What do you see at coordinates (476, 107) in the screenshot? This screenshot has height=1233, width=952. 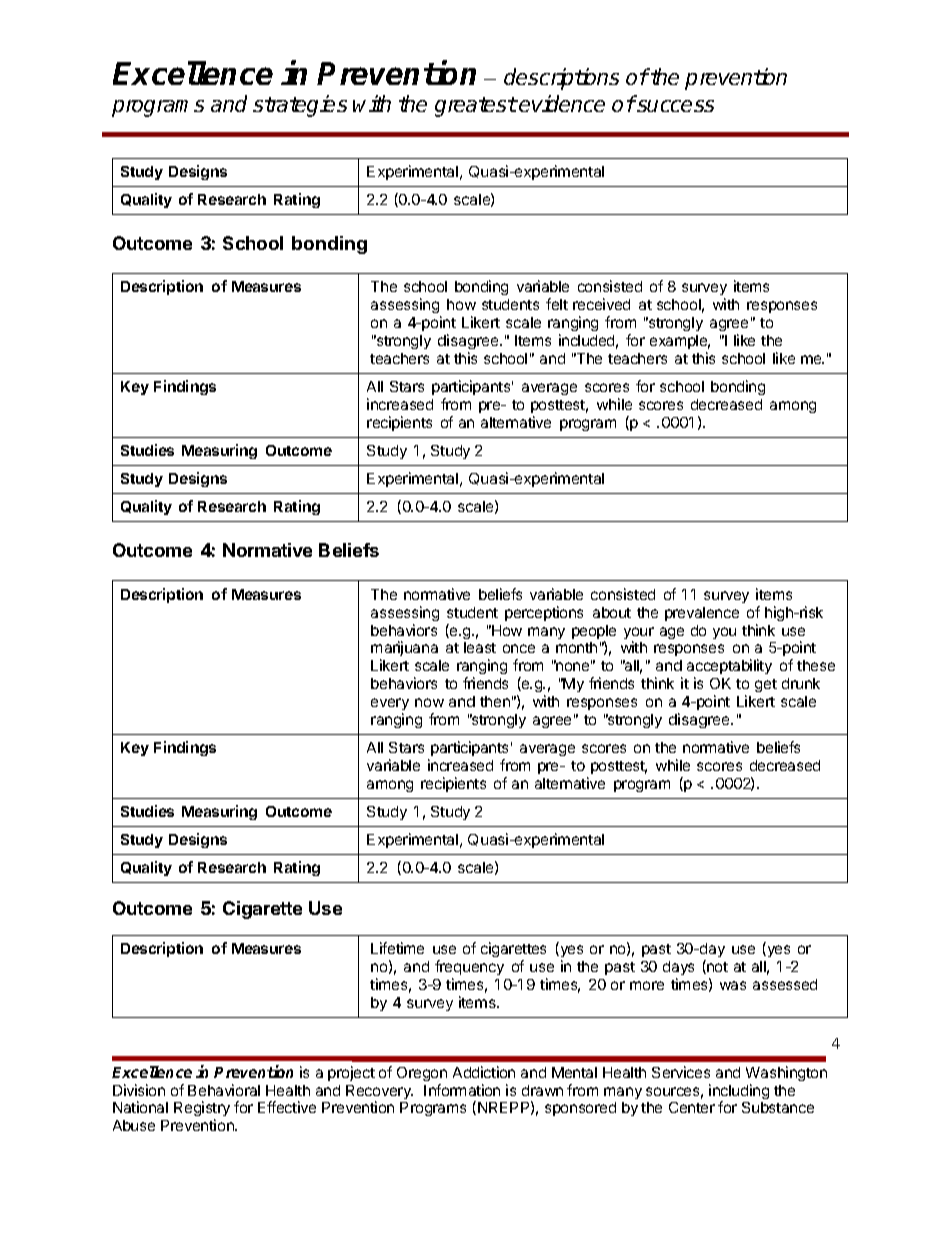 I see `greatest` at bounding box center [476, 107].
